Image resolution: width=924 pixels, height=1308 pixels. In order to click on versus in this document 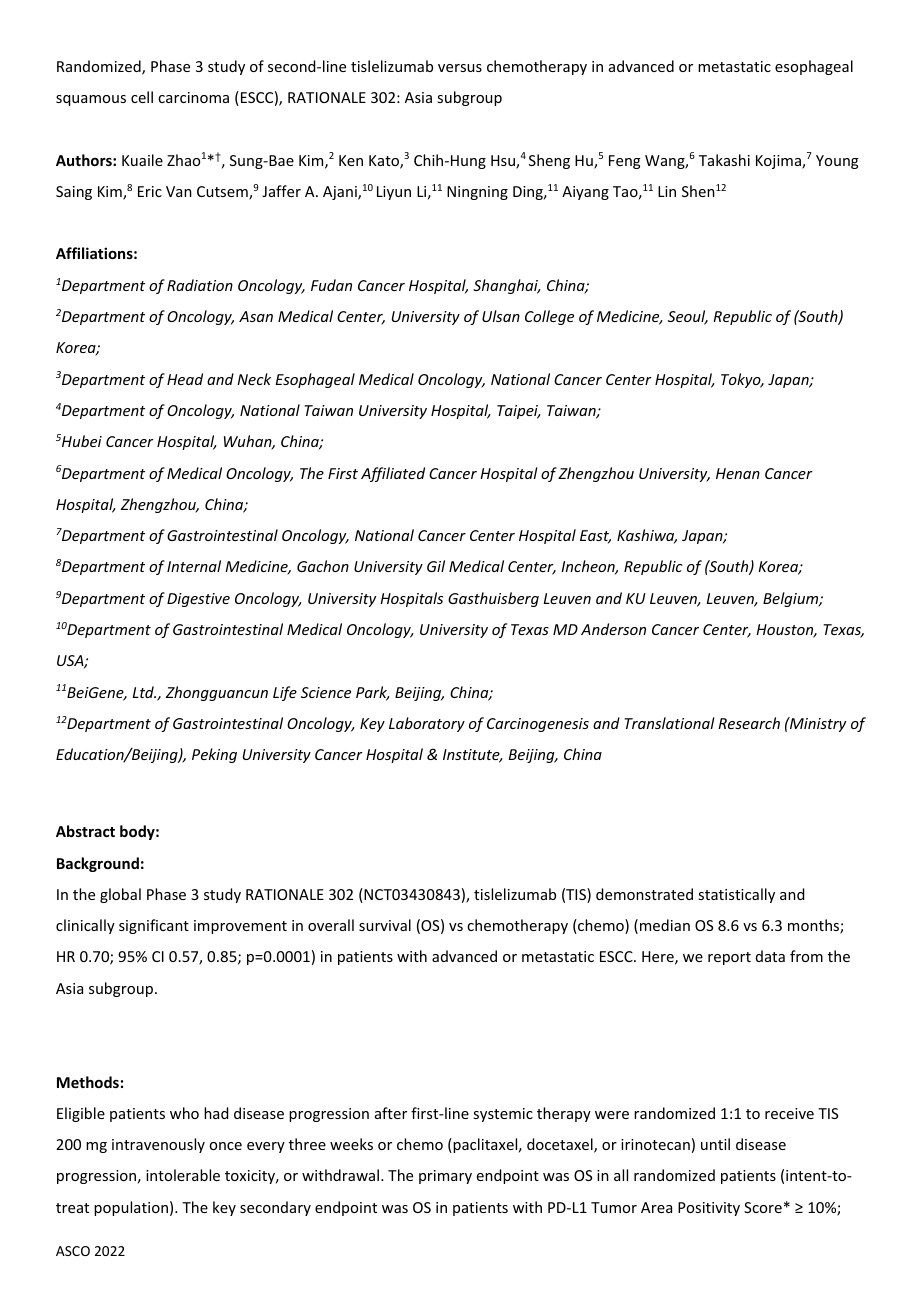, I will do `click(460, 68)`.
